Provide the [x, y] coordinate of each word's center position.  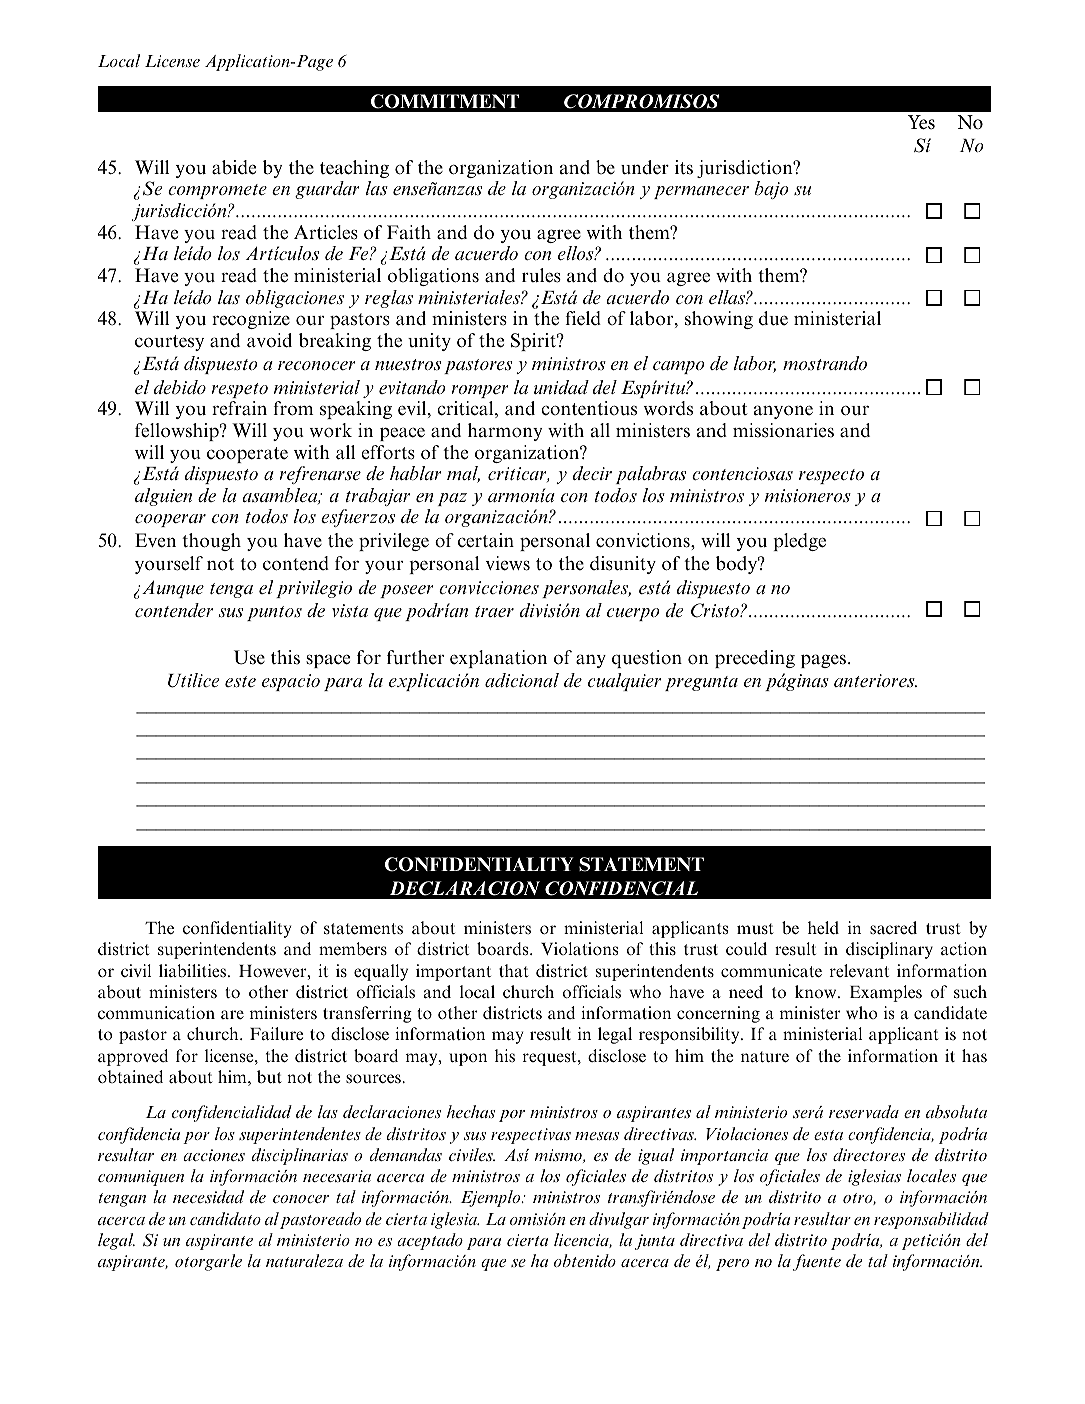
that [513, 971]
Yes [921, 122]
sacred [893, 928]
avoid [269, 340]
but [269, 1076]
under [645, 167]
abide [234, 167]
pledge [799, 542]
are [232, 1014]
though [211, 542]
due [773, 318]
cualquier [624, 682]
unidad [561, 387]
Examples [886, 993]
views [508, 563]
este [240, 682]
